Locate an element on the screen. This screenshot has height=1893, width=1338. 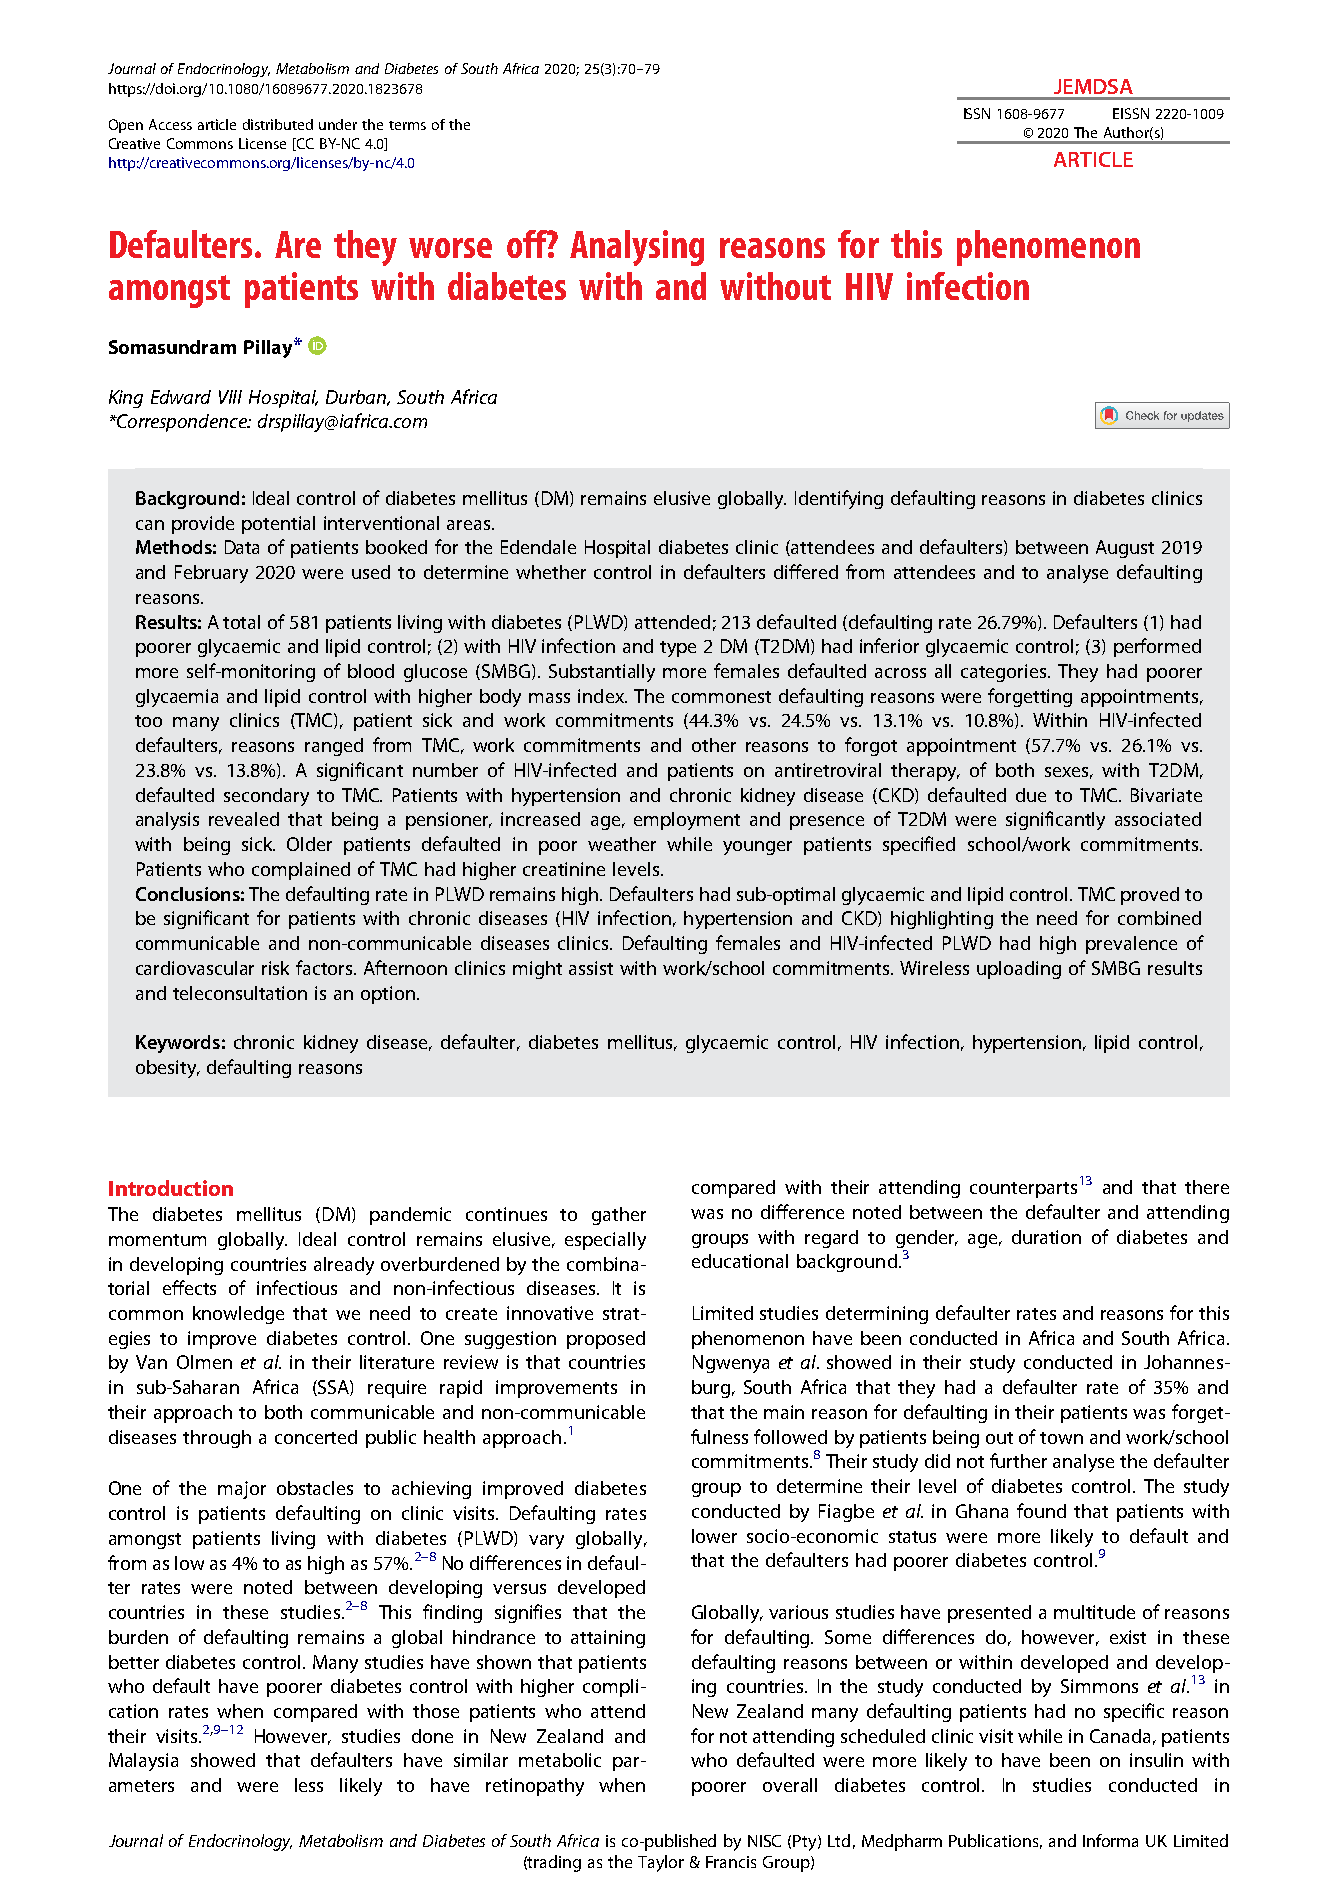
August is located at coordinates (1125, 549).
